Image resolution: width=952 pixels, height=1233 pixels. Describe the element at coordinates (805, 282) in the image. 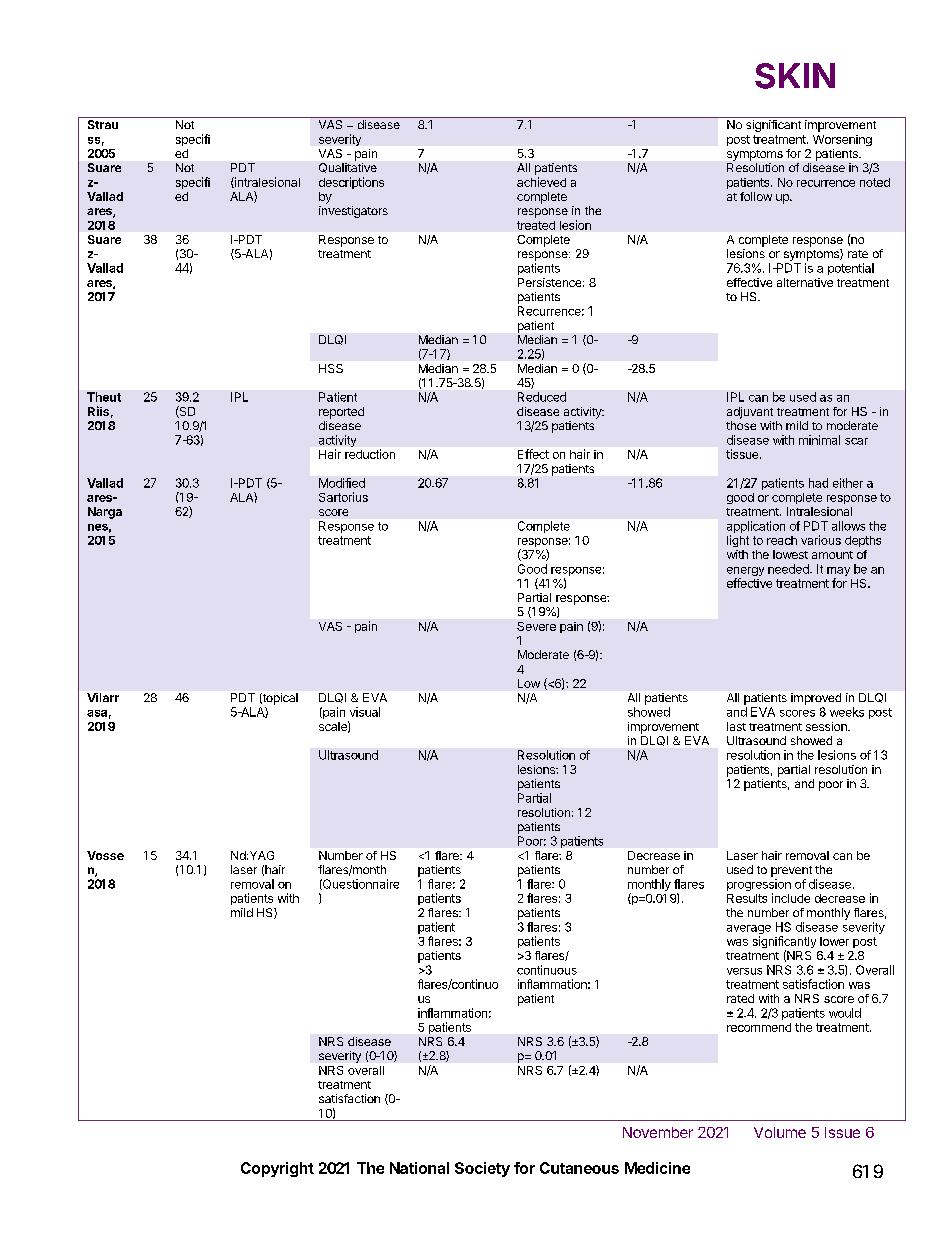

I see `alternative` at that location.
